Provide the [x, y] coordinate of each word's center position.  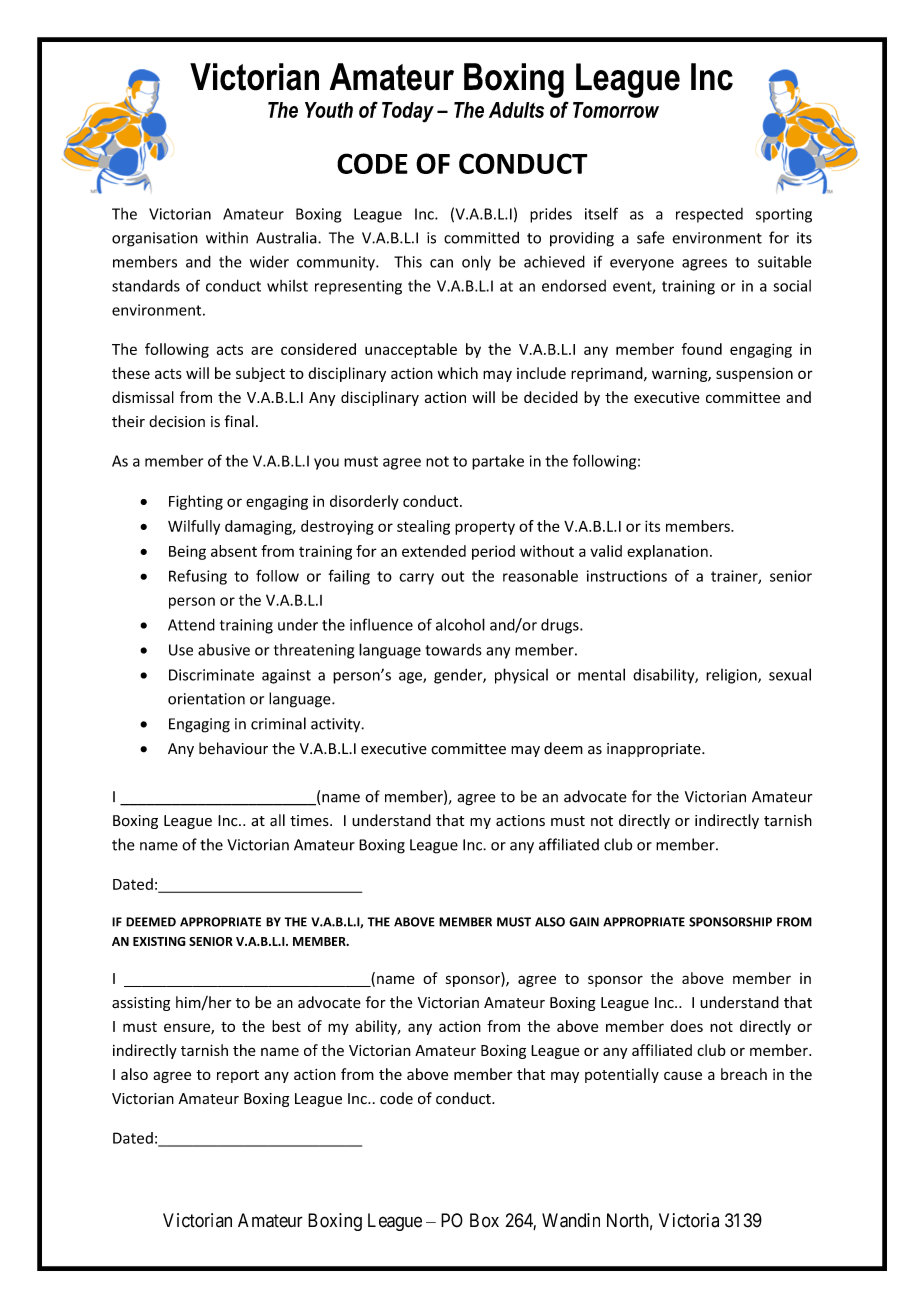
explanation [667, 552]
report [238, 1076]
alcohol [460, 624]
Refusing [198, 577]
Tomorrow [616, 110]
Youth [329, 110]
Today [408, 112]
